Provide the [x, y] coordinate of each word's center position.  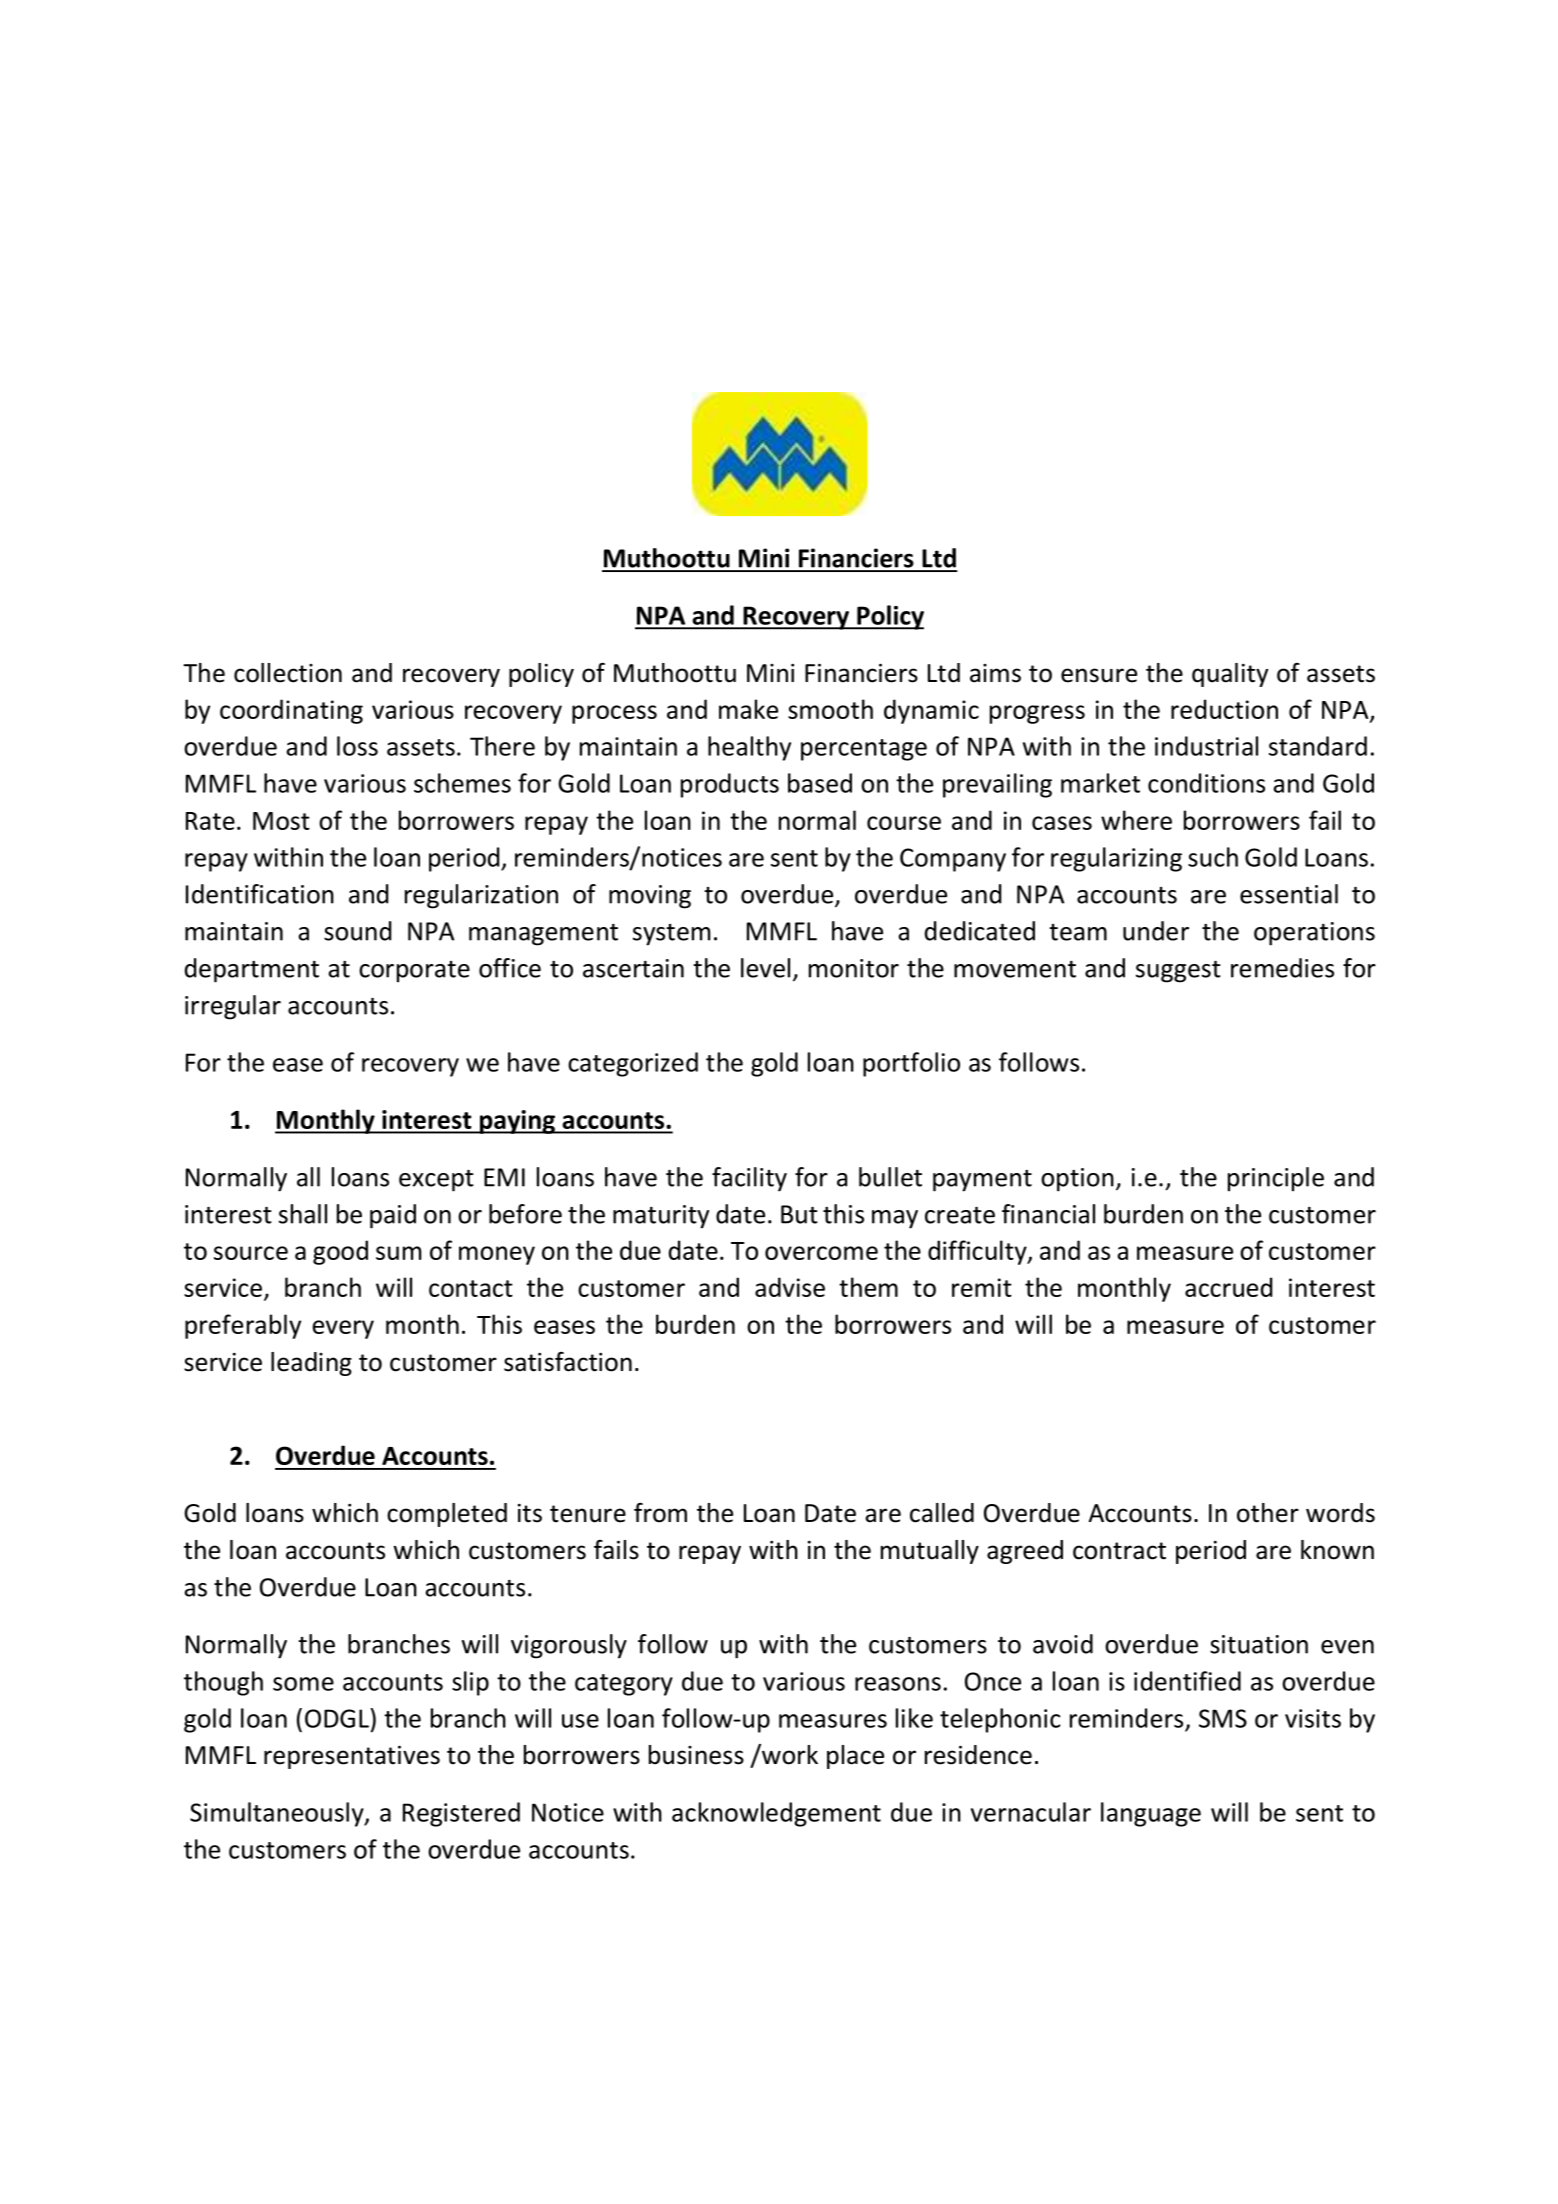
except [436, 1181]
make [748, 709]
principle [1276, 1179]
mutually [930, 1552]
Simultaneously [278, 1814]
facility [749, 1179]
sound [357, 931]
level [765, 968]
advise [790, 1287]
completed [447, 1515]
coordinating [291, 711]
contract [1119, 1551]
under [1156, 931]
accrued [1228, 1287]
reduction [1224, 709]
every [343, 1329]
